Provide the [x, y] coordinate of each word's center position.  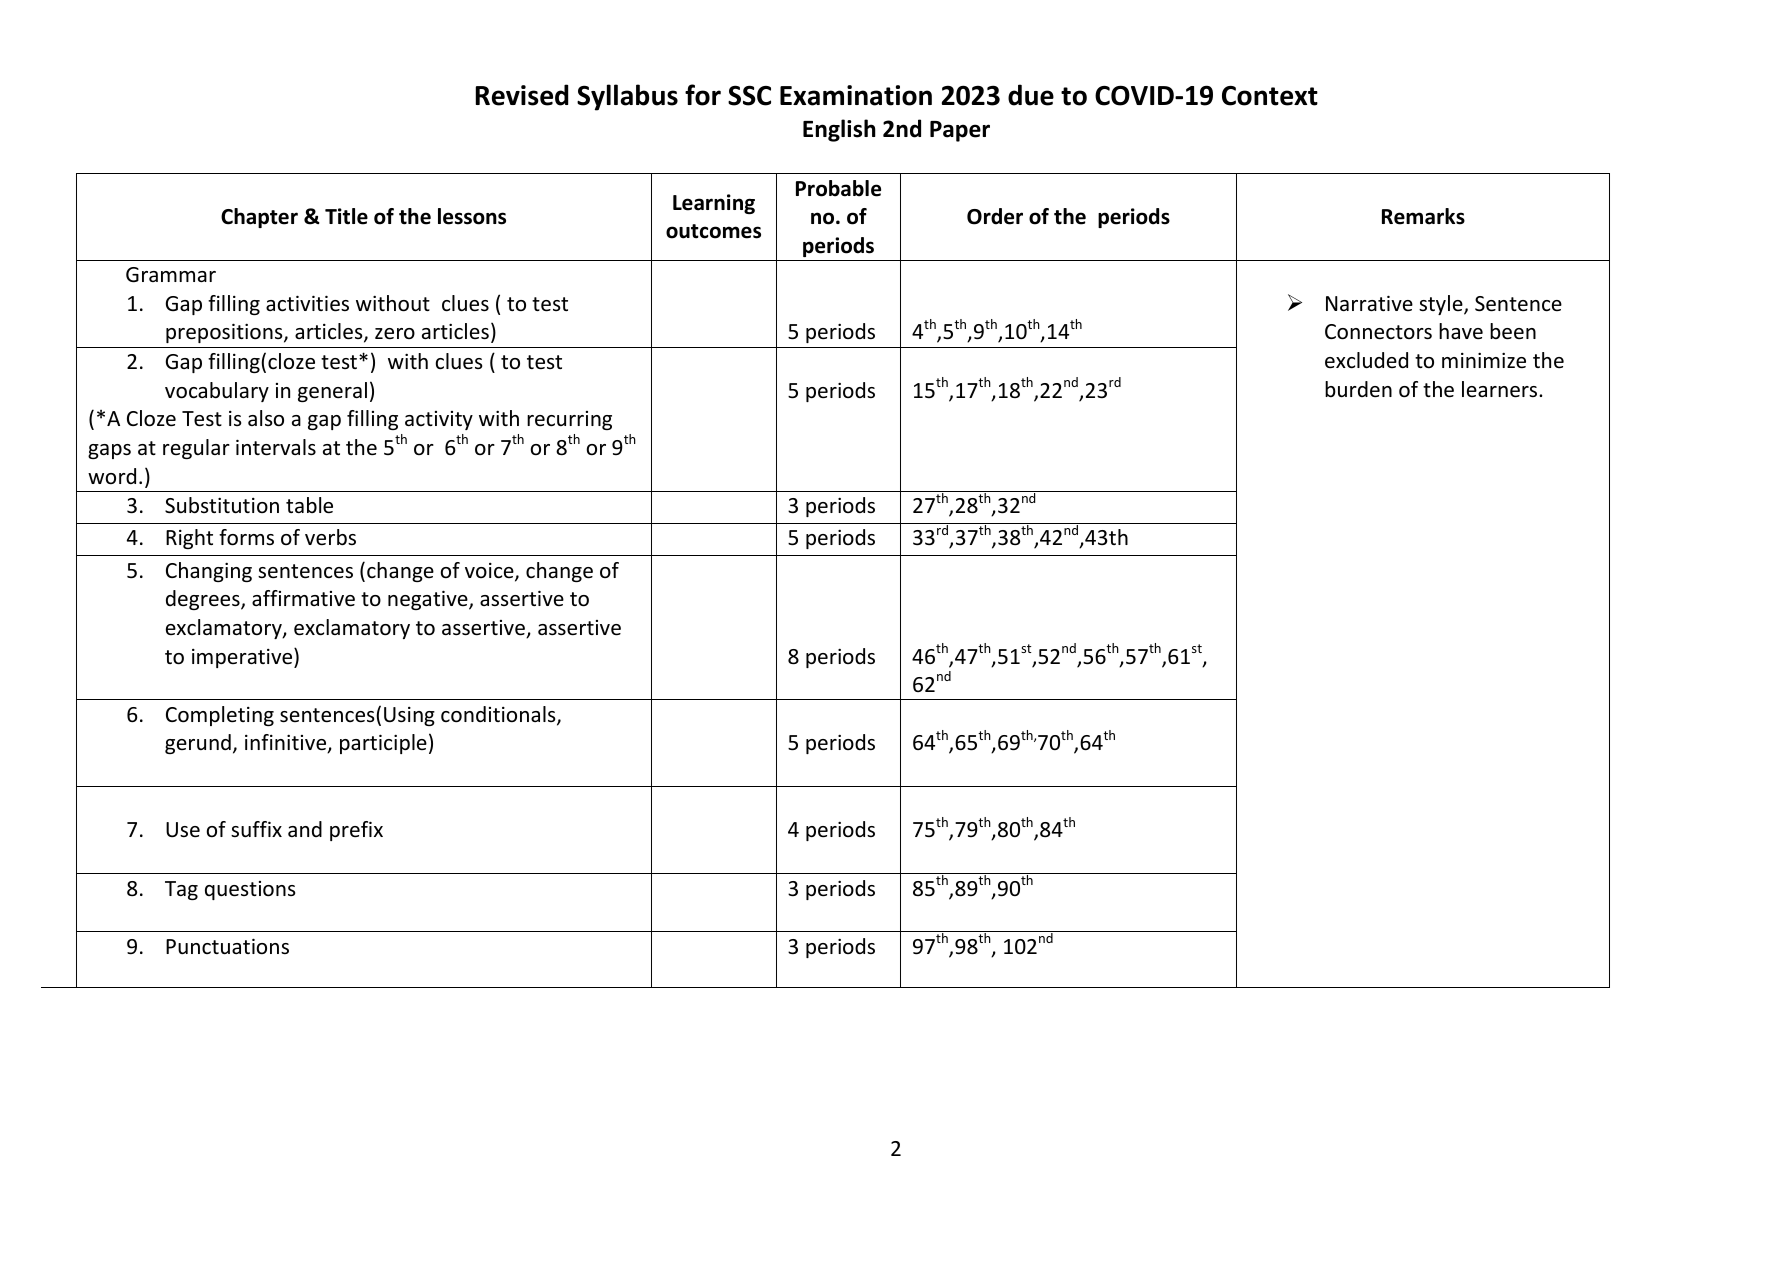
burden [1358, 389]
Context [1270, 96]
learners [1501, 389]
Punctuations [227, 946]
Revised [522, 95]
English [839, 130]
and [305, 829]
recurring [569, 420]
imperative [243, 658]
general [332, 392]
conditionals [499, 715]
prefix [356, 831]
